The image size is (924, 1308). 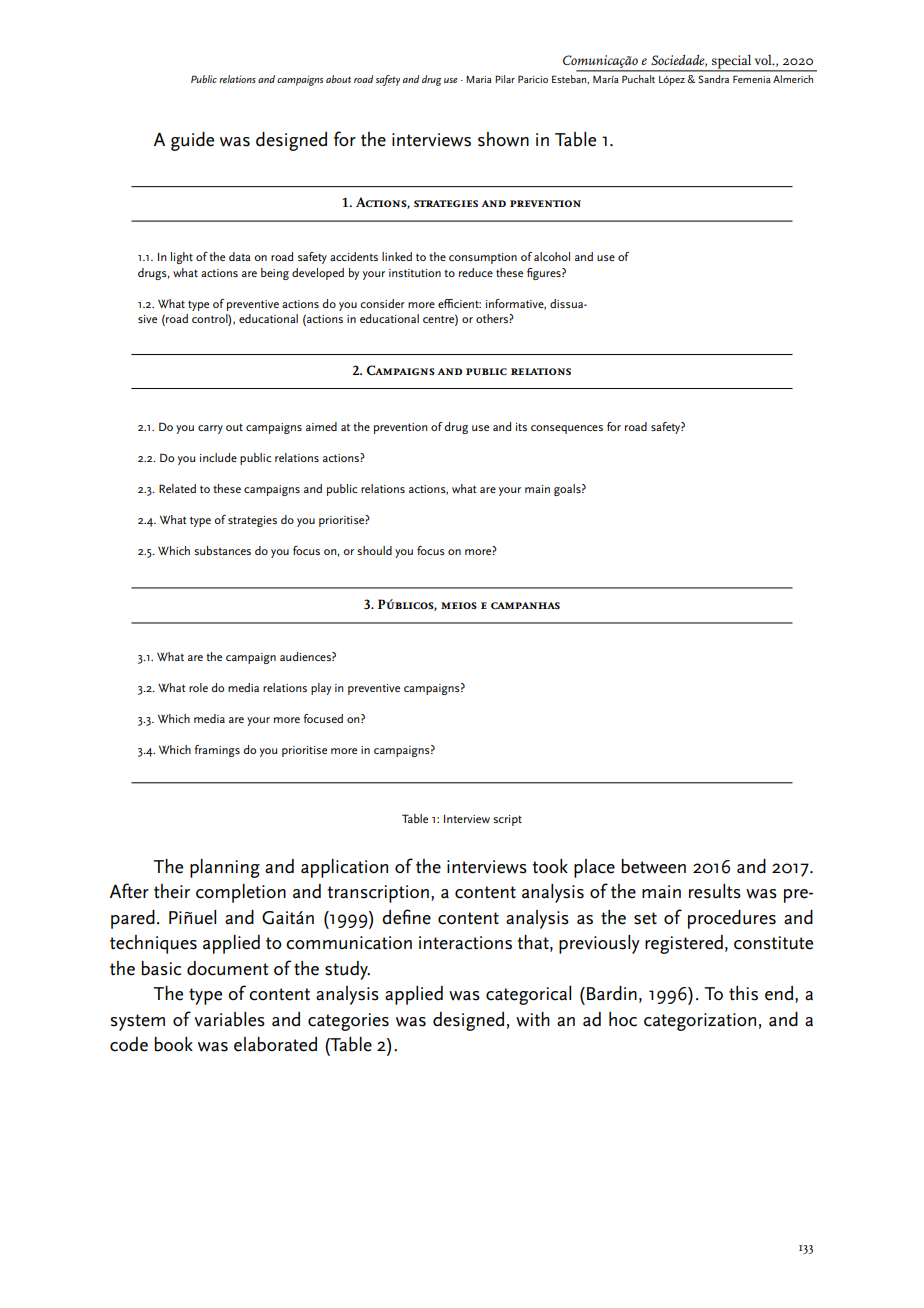 What do you see at coordinates (700, 1022) in the screenshot?
I see `categorization` at bounding box center [700, 1022].
